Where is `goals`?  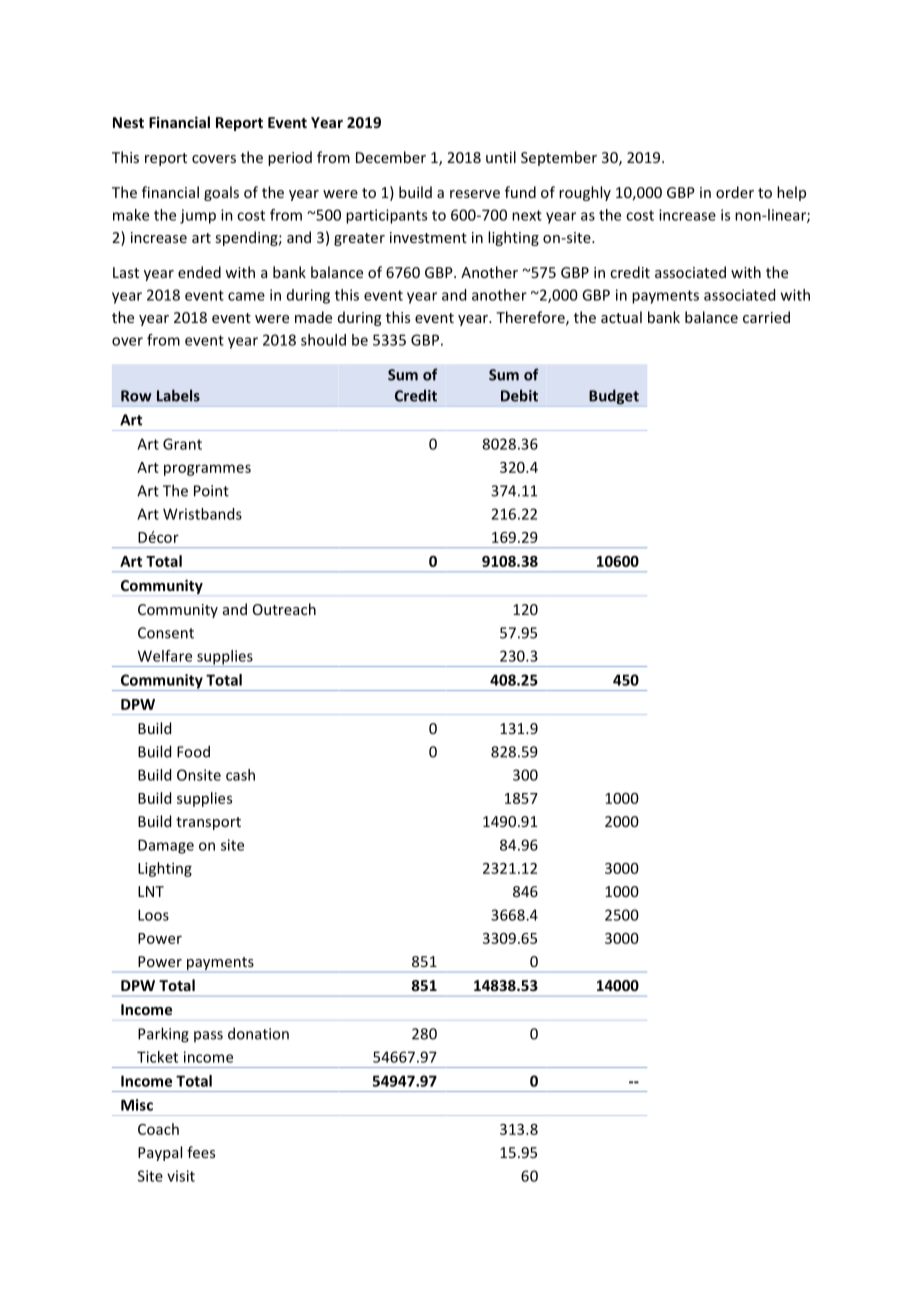 goals is located at coordinates (221, 193).
